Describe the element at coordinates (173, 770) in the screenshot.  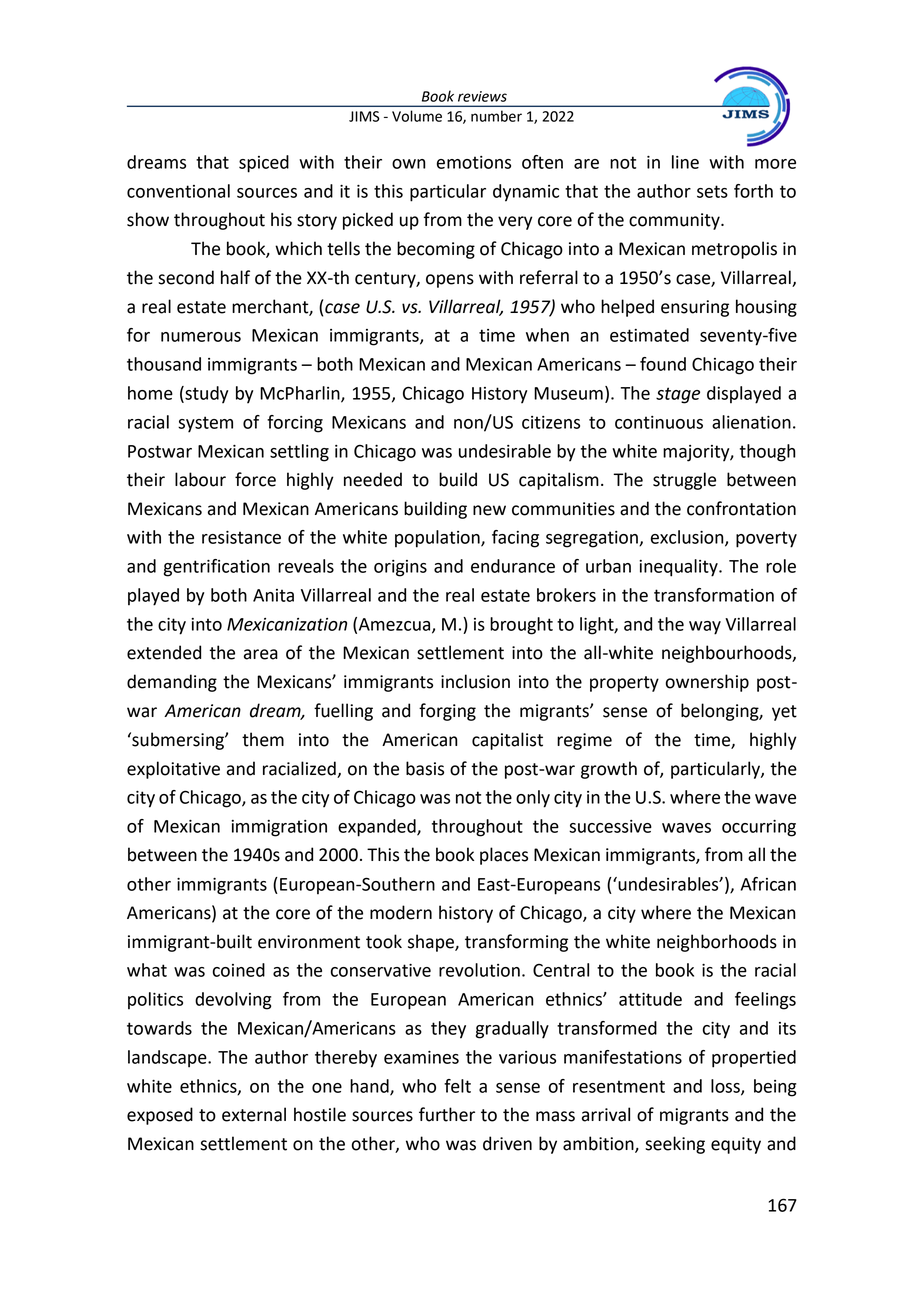
I see `exploitative` at that location.
